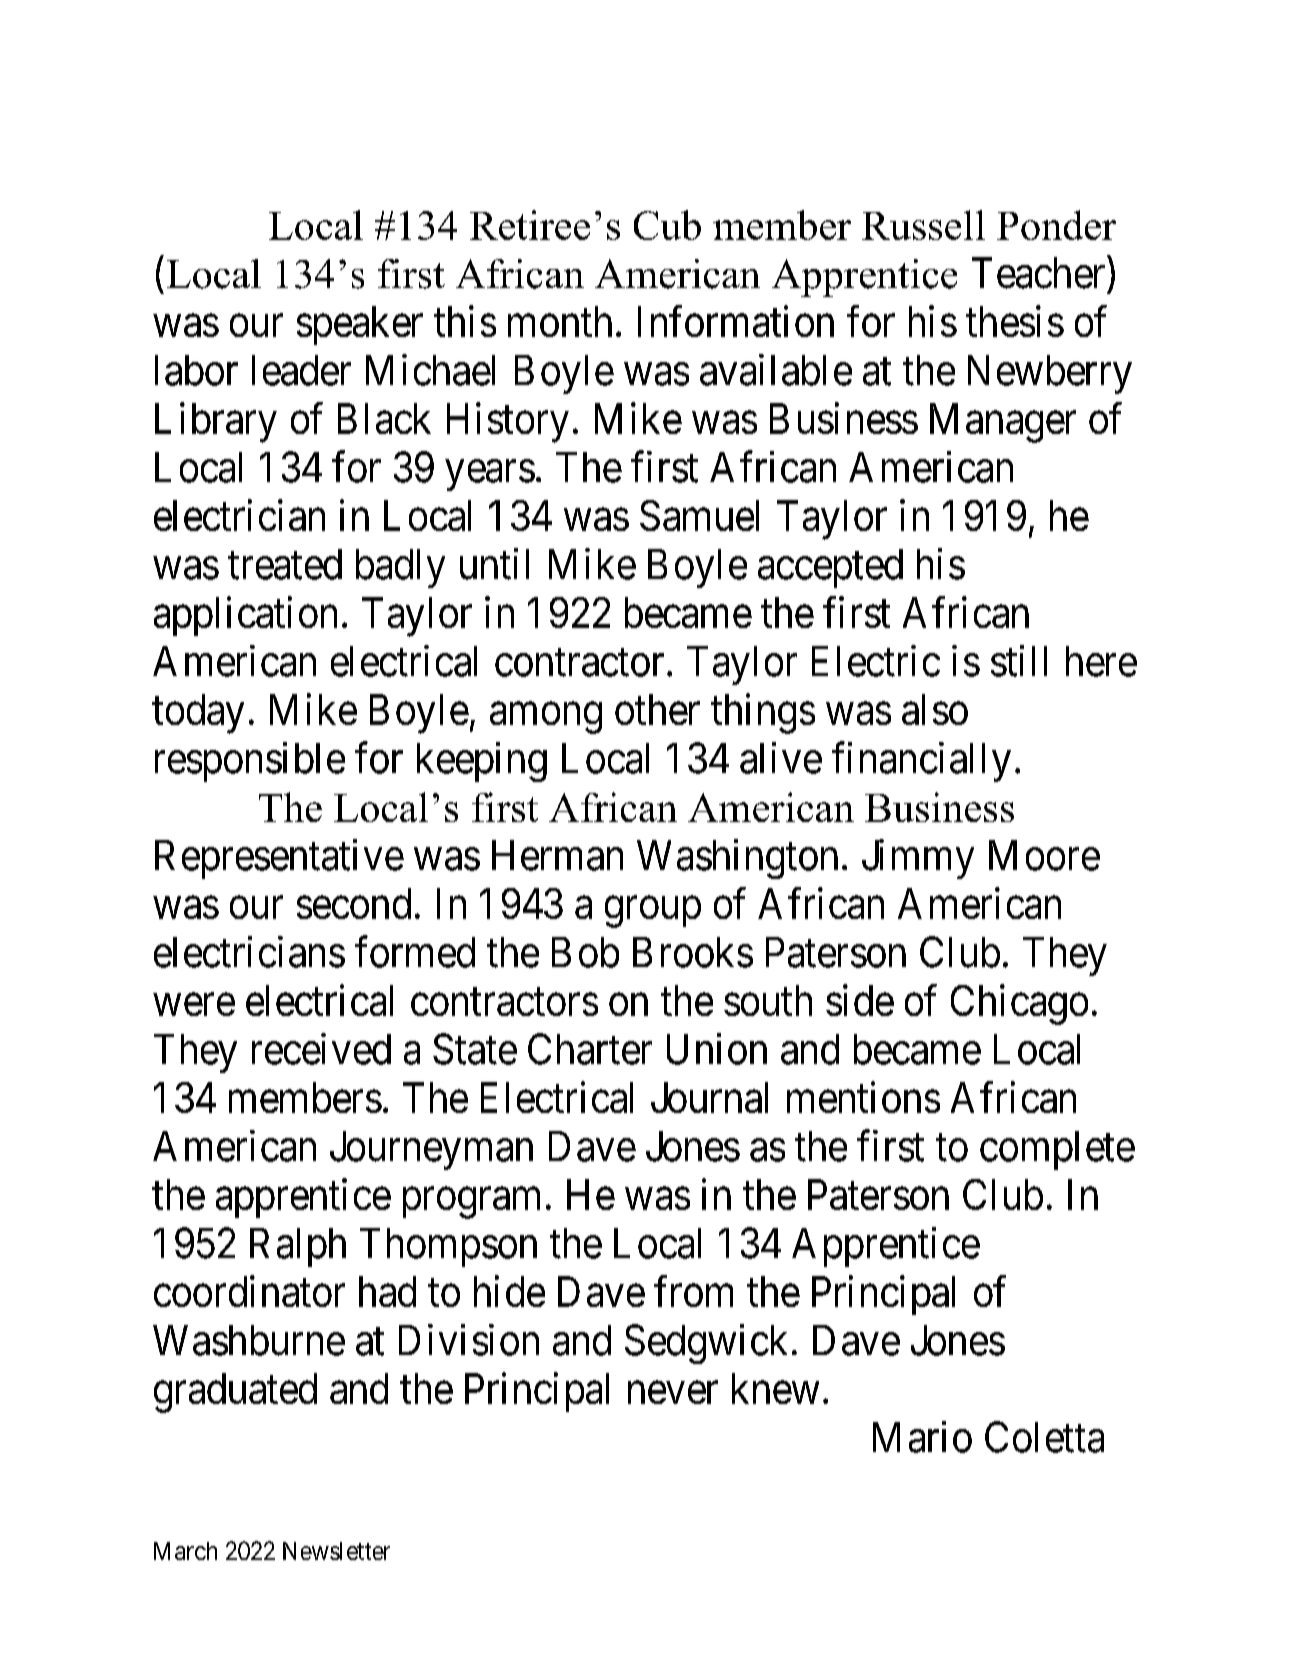  What do you see at coordinates (693, 1291) in the page?
I see `from` at bounding box center [693, 1291].
